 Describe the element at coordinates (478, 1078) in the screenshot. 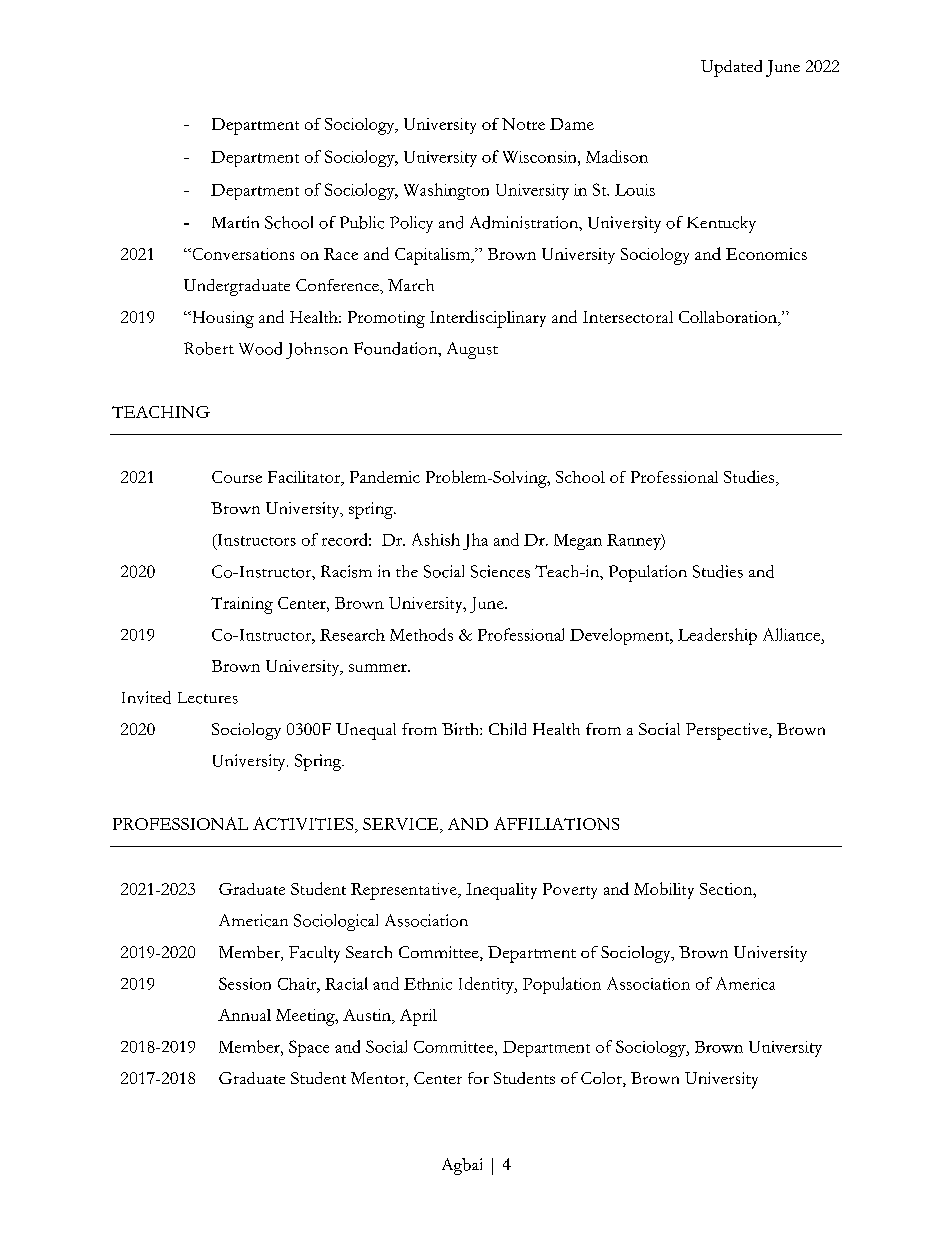

I see `for` at that location.
